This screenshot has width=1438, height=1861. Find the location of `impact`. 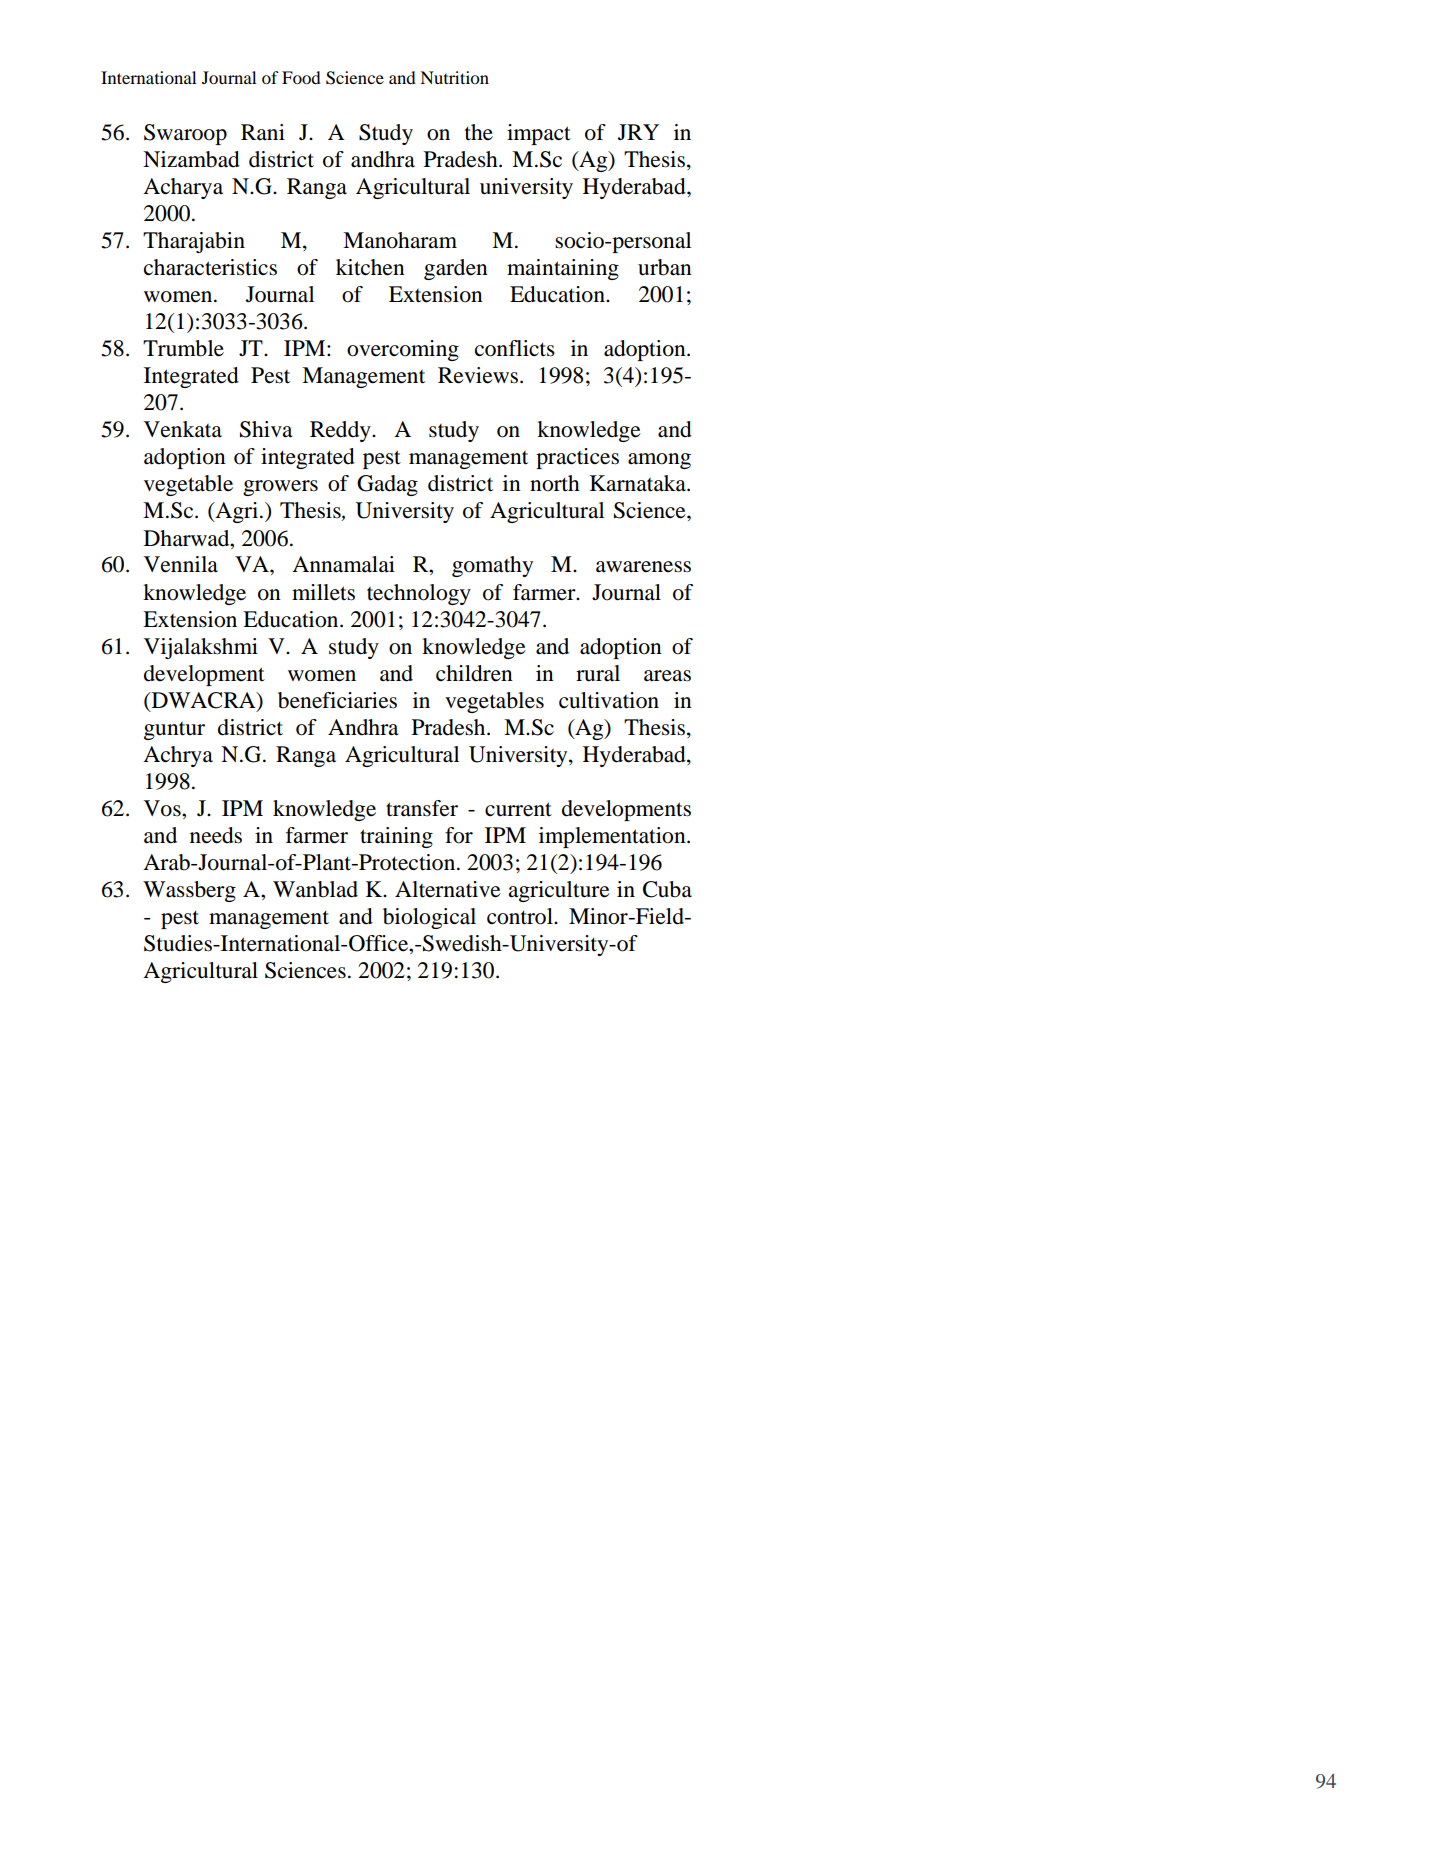

impact is located at coordinates (539, 134).
